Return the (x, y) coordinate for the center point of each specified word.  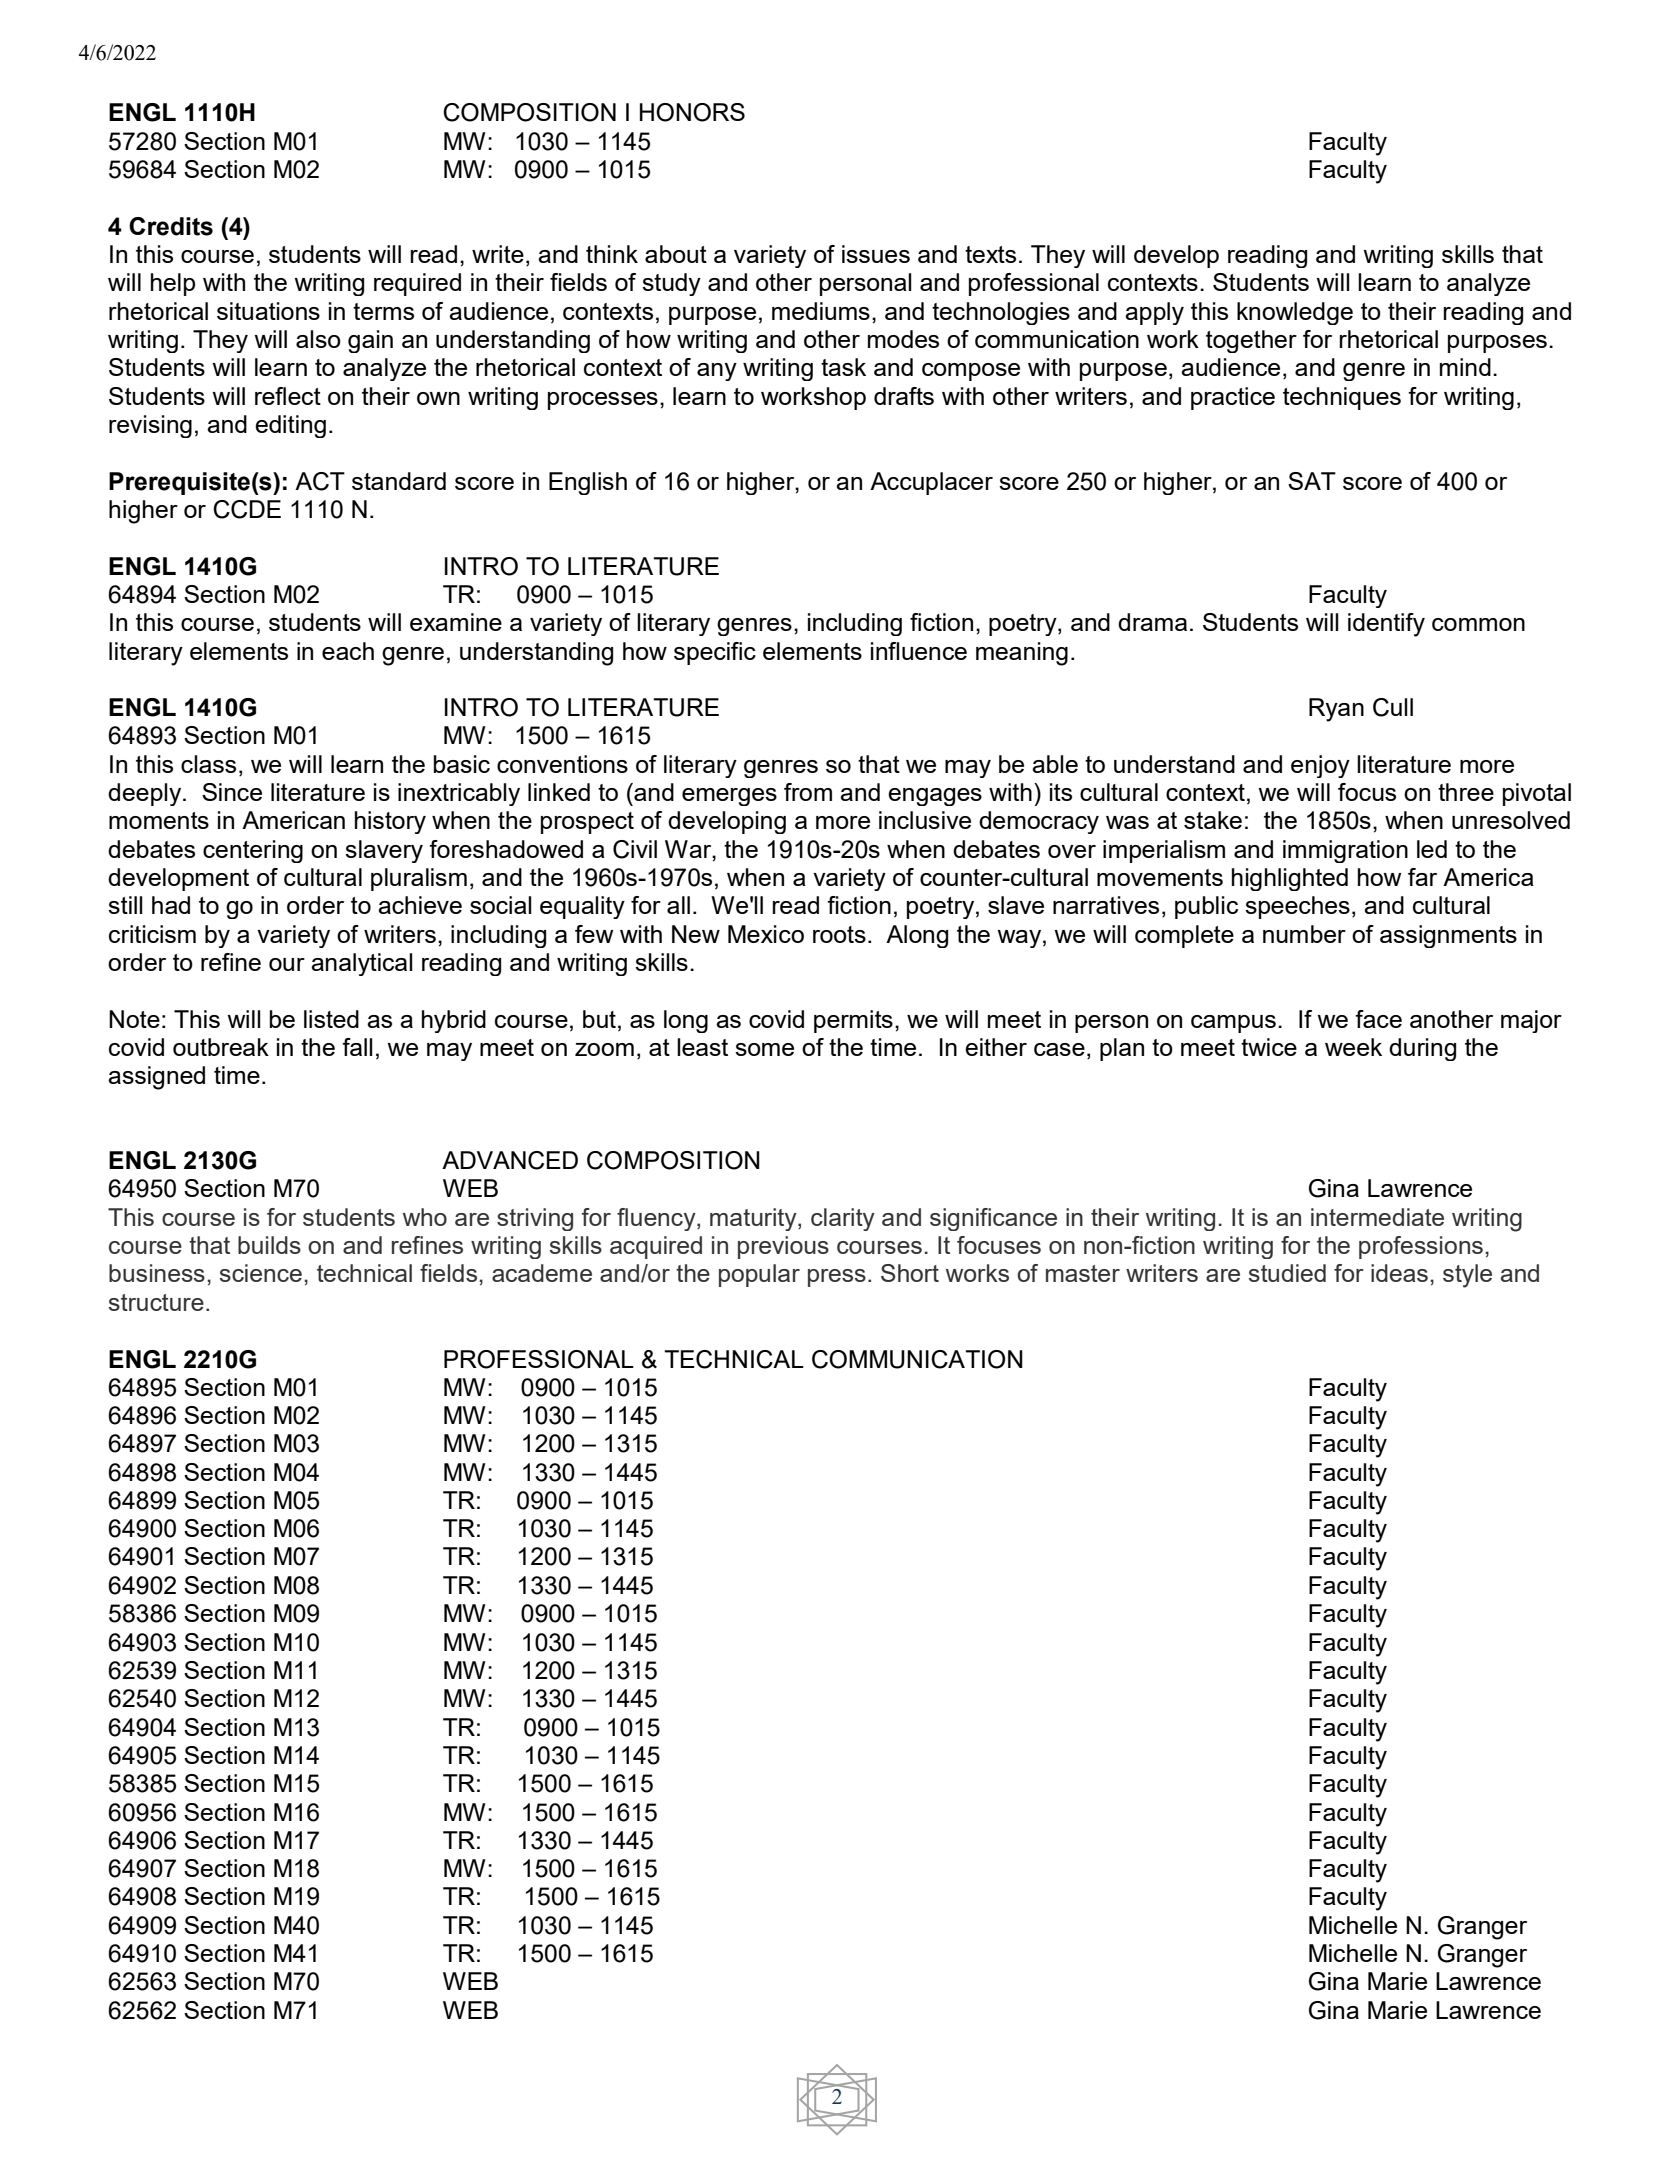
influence (919, 651)
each (348, 651)
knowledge (1295, 313)
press (837, 1278)
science (261, 1273)
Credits (171, 226)
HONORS (692, 112)
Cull (1393, 707)
